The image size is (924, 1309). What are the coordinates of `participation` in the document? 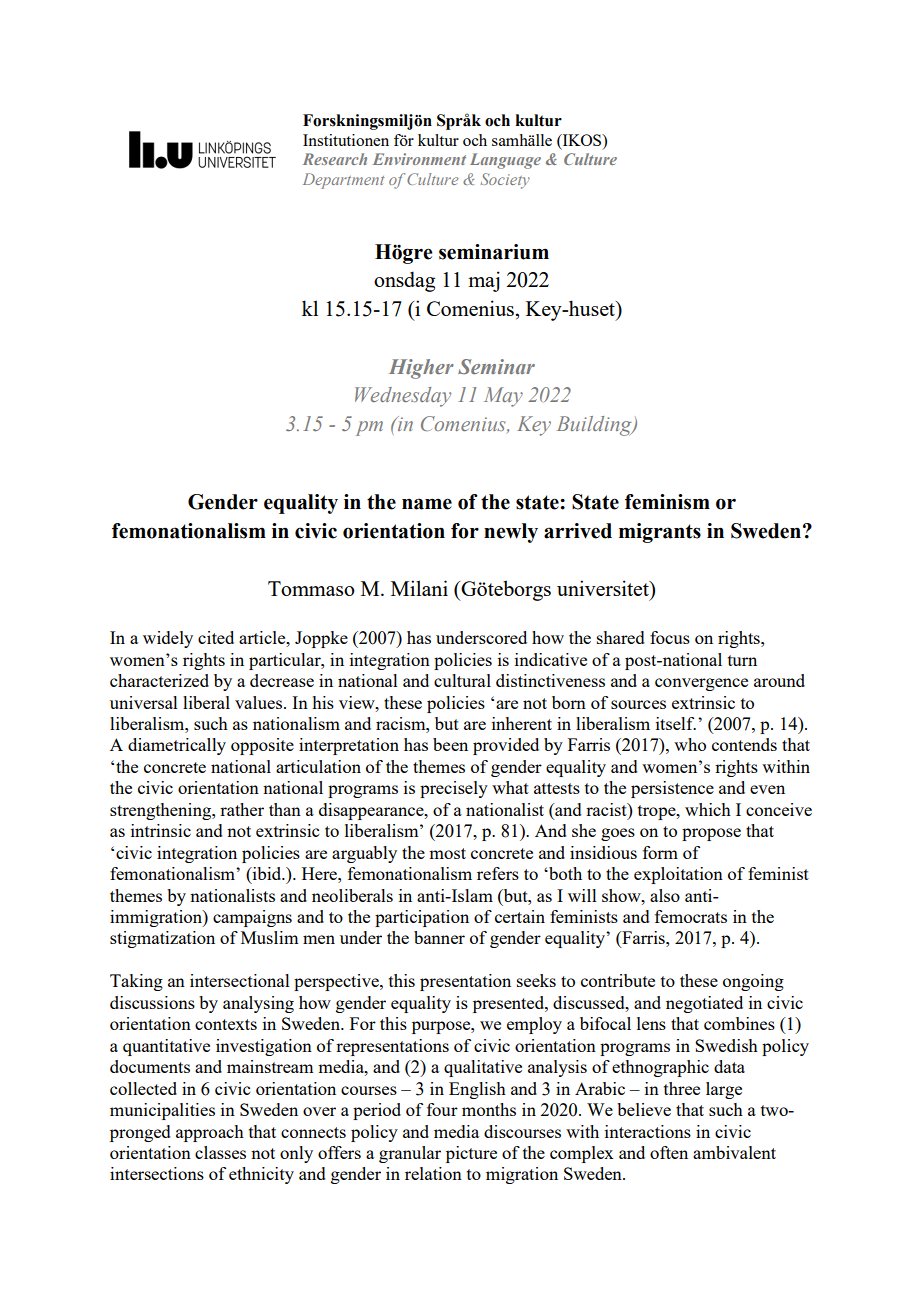 It's located at (422, 918).
